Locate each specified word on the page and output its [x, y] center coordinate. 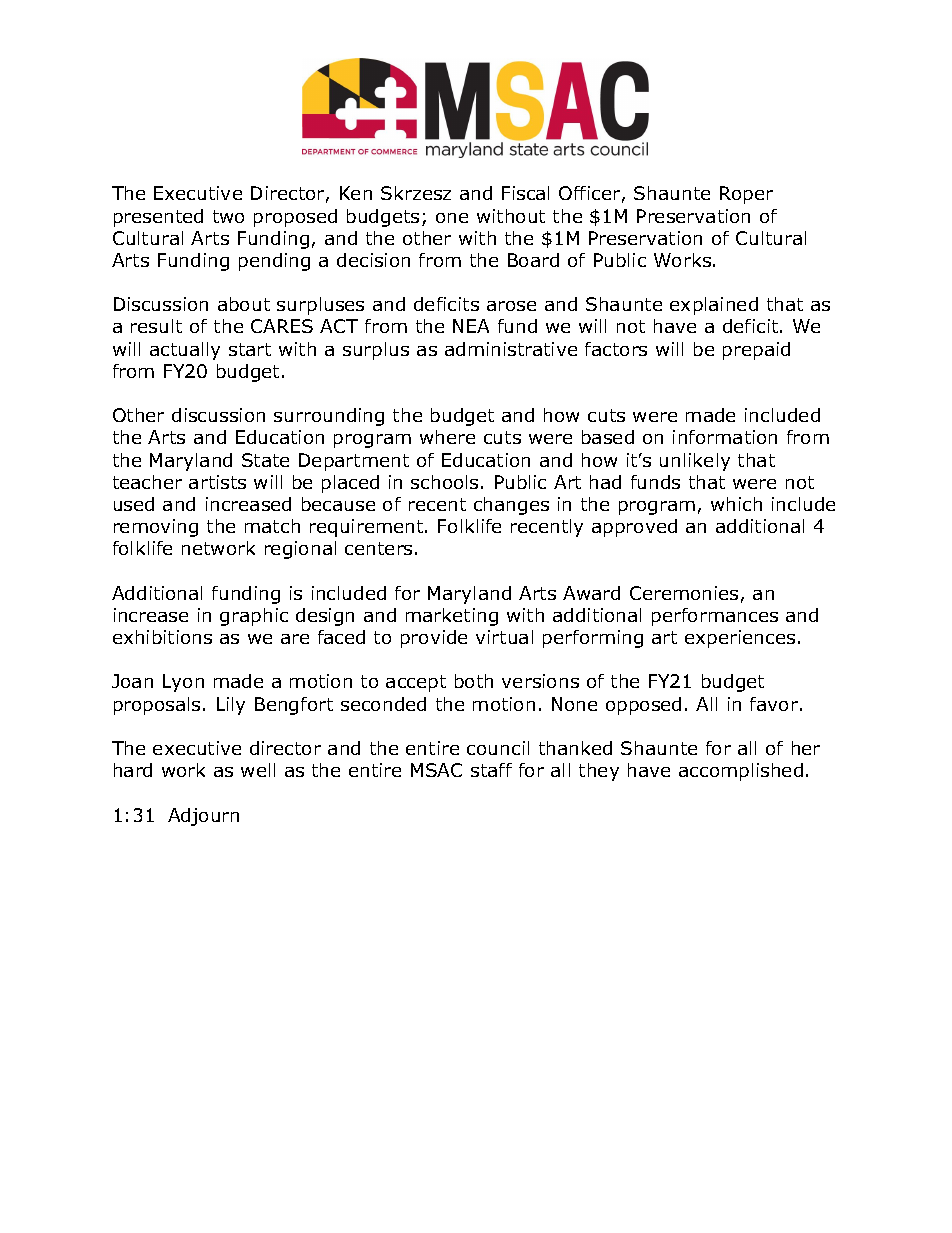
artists [217, 482]
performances [715, 617]
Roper [746, 195]
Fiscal [525, 193]
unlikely [695, 462]
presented [158, 218]
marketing [452, 617]
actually [185, 351]
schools [444, 482]
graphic [254, 617]
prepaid [756, 351]
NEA [471, 326]
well [258, 770]
